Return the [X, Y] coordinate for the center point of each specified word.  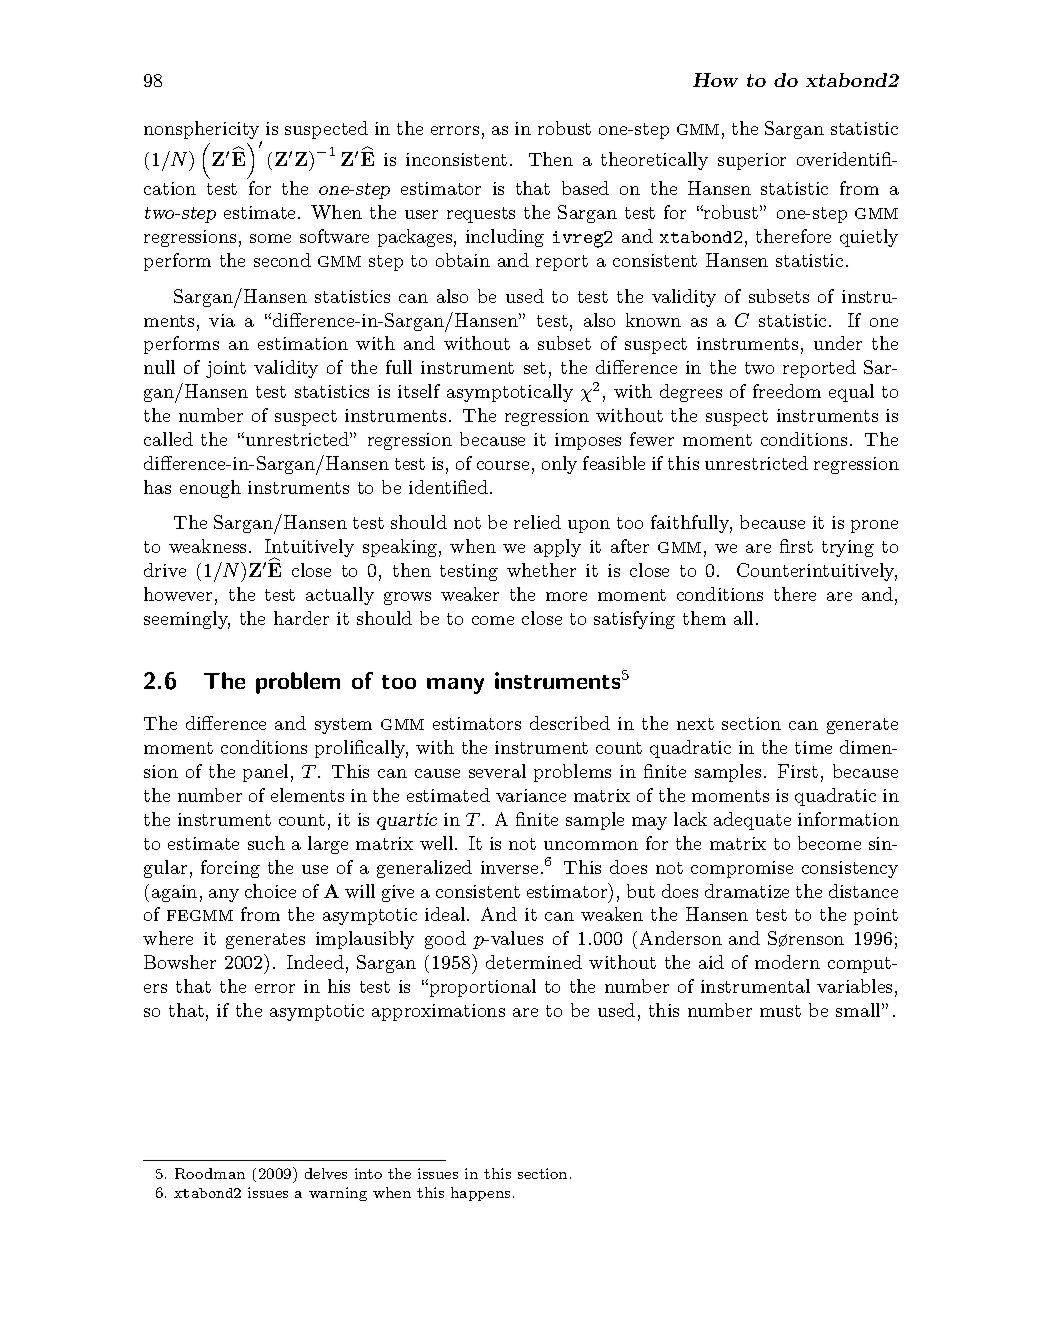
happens [480, 1194]
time [813, 747]
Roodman [210, 1173]
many [455, 686]
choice [270, 891]
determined [534, 962]
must [780, 1011]
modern [787, 962]
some [270, 238]
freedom [787, 391]
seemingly [187, 620]
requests [481, 215]
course [503, 465]
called [168, 439]
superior [752, 161]
